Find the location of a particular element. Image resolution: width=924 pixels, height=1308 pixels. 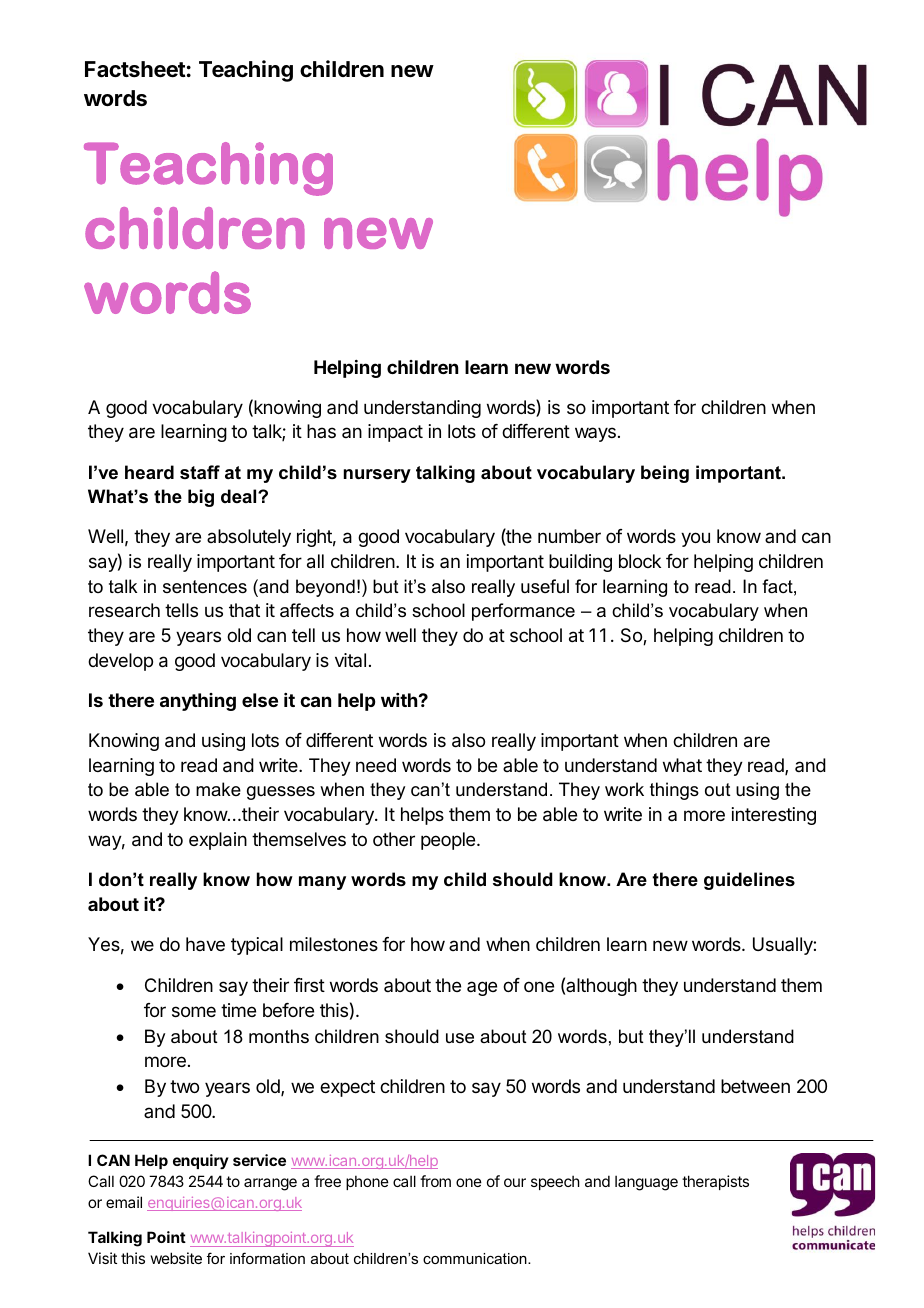

explain is located at coordinates (218, 841).
